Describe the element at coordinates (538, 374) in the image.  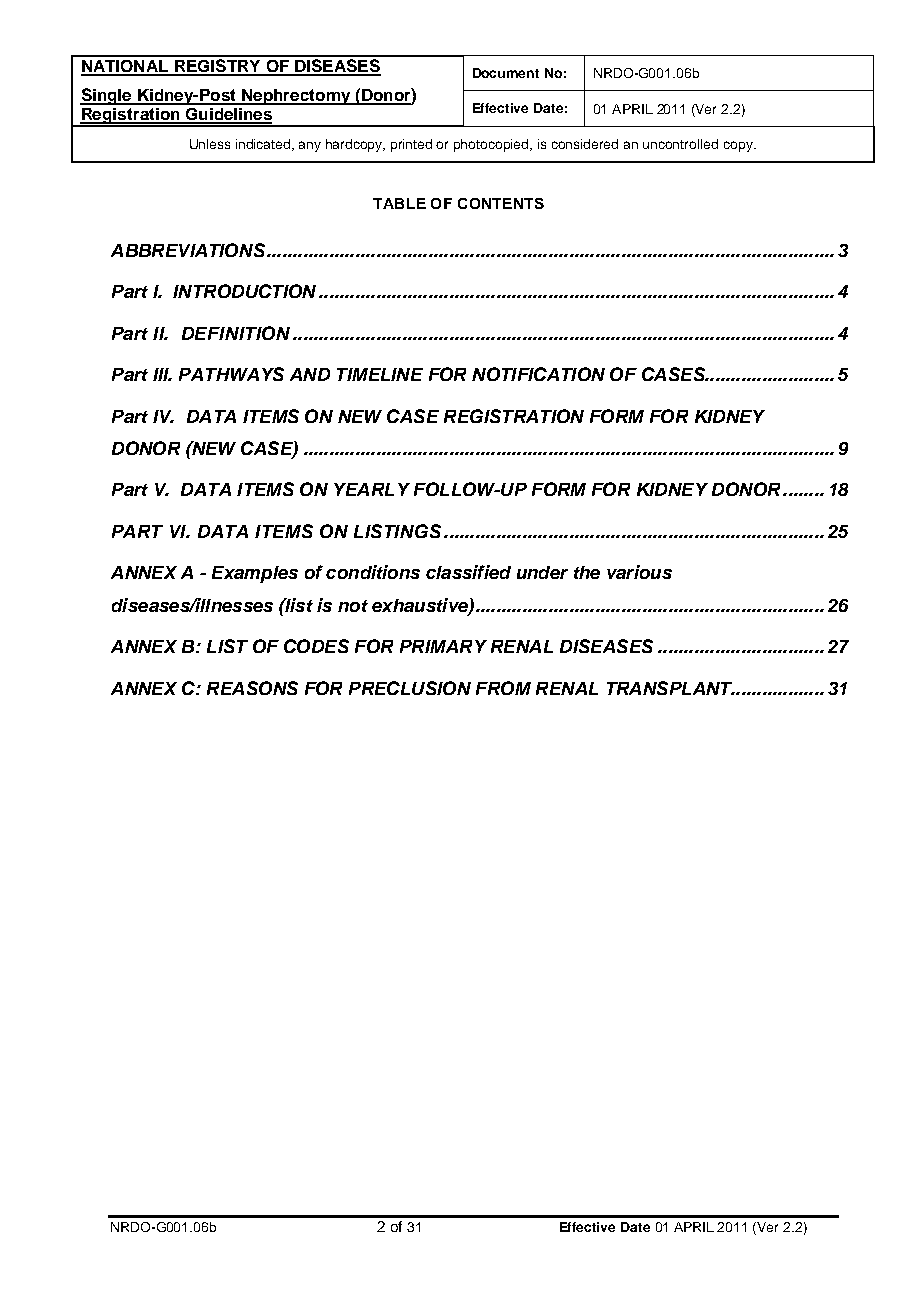
I see `NOTIFICATION` at that location.
